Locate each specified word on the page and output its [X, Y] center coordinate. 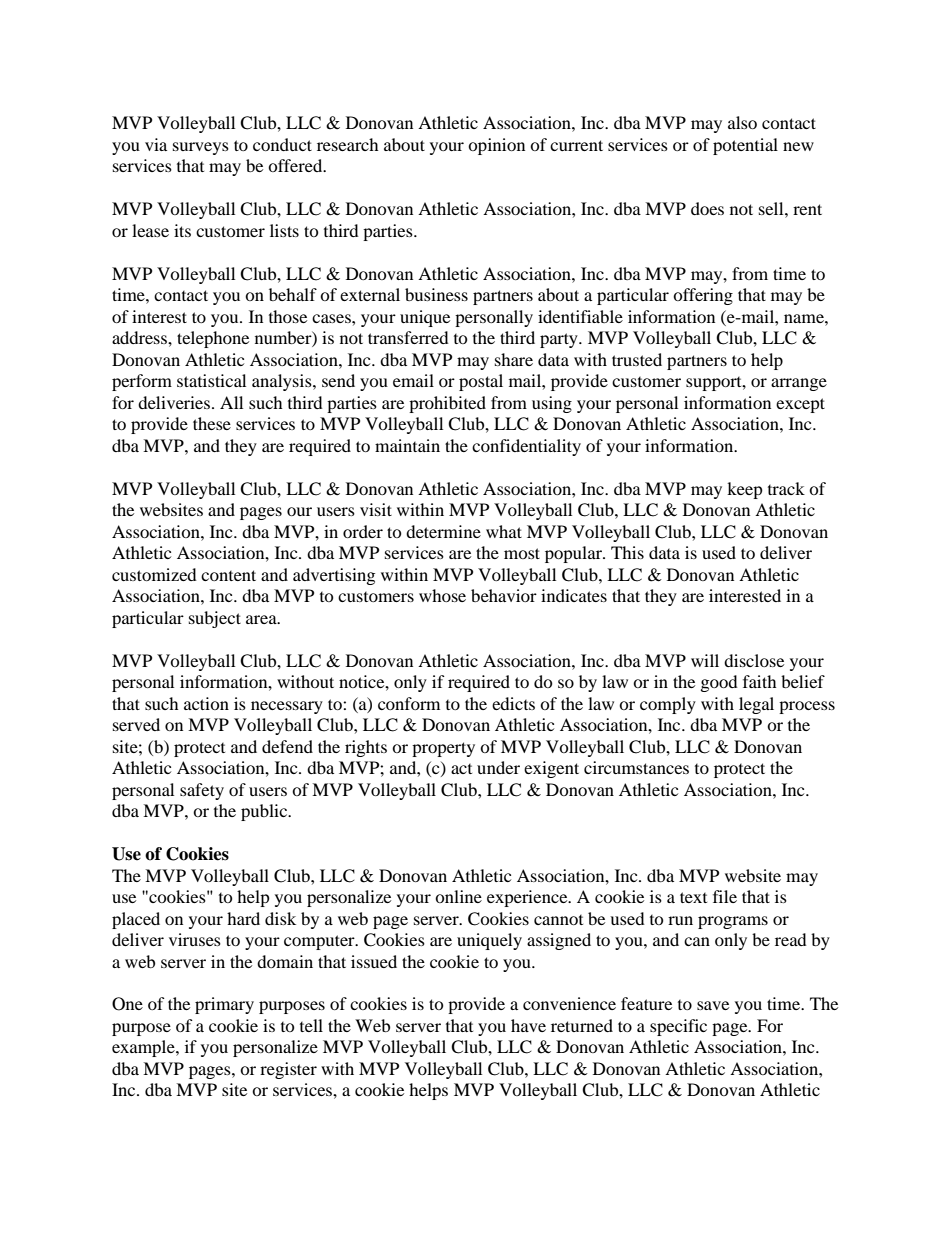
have [528, 1025]
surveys [201, 148]
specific [678, 1027]
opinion [496, 146]
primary [224, 1005]
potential [745, 146]
